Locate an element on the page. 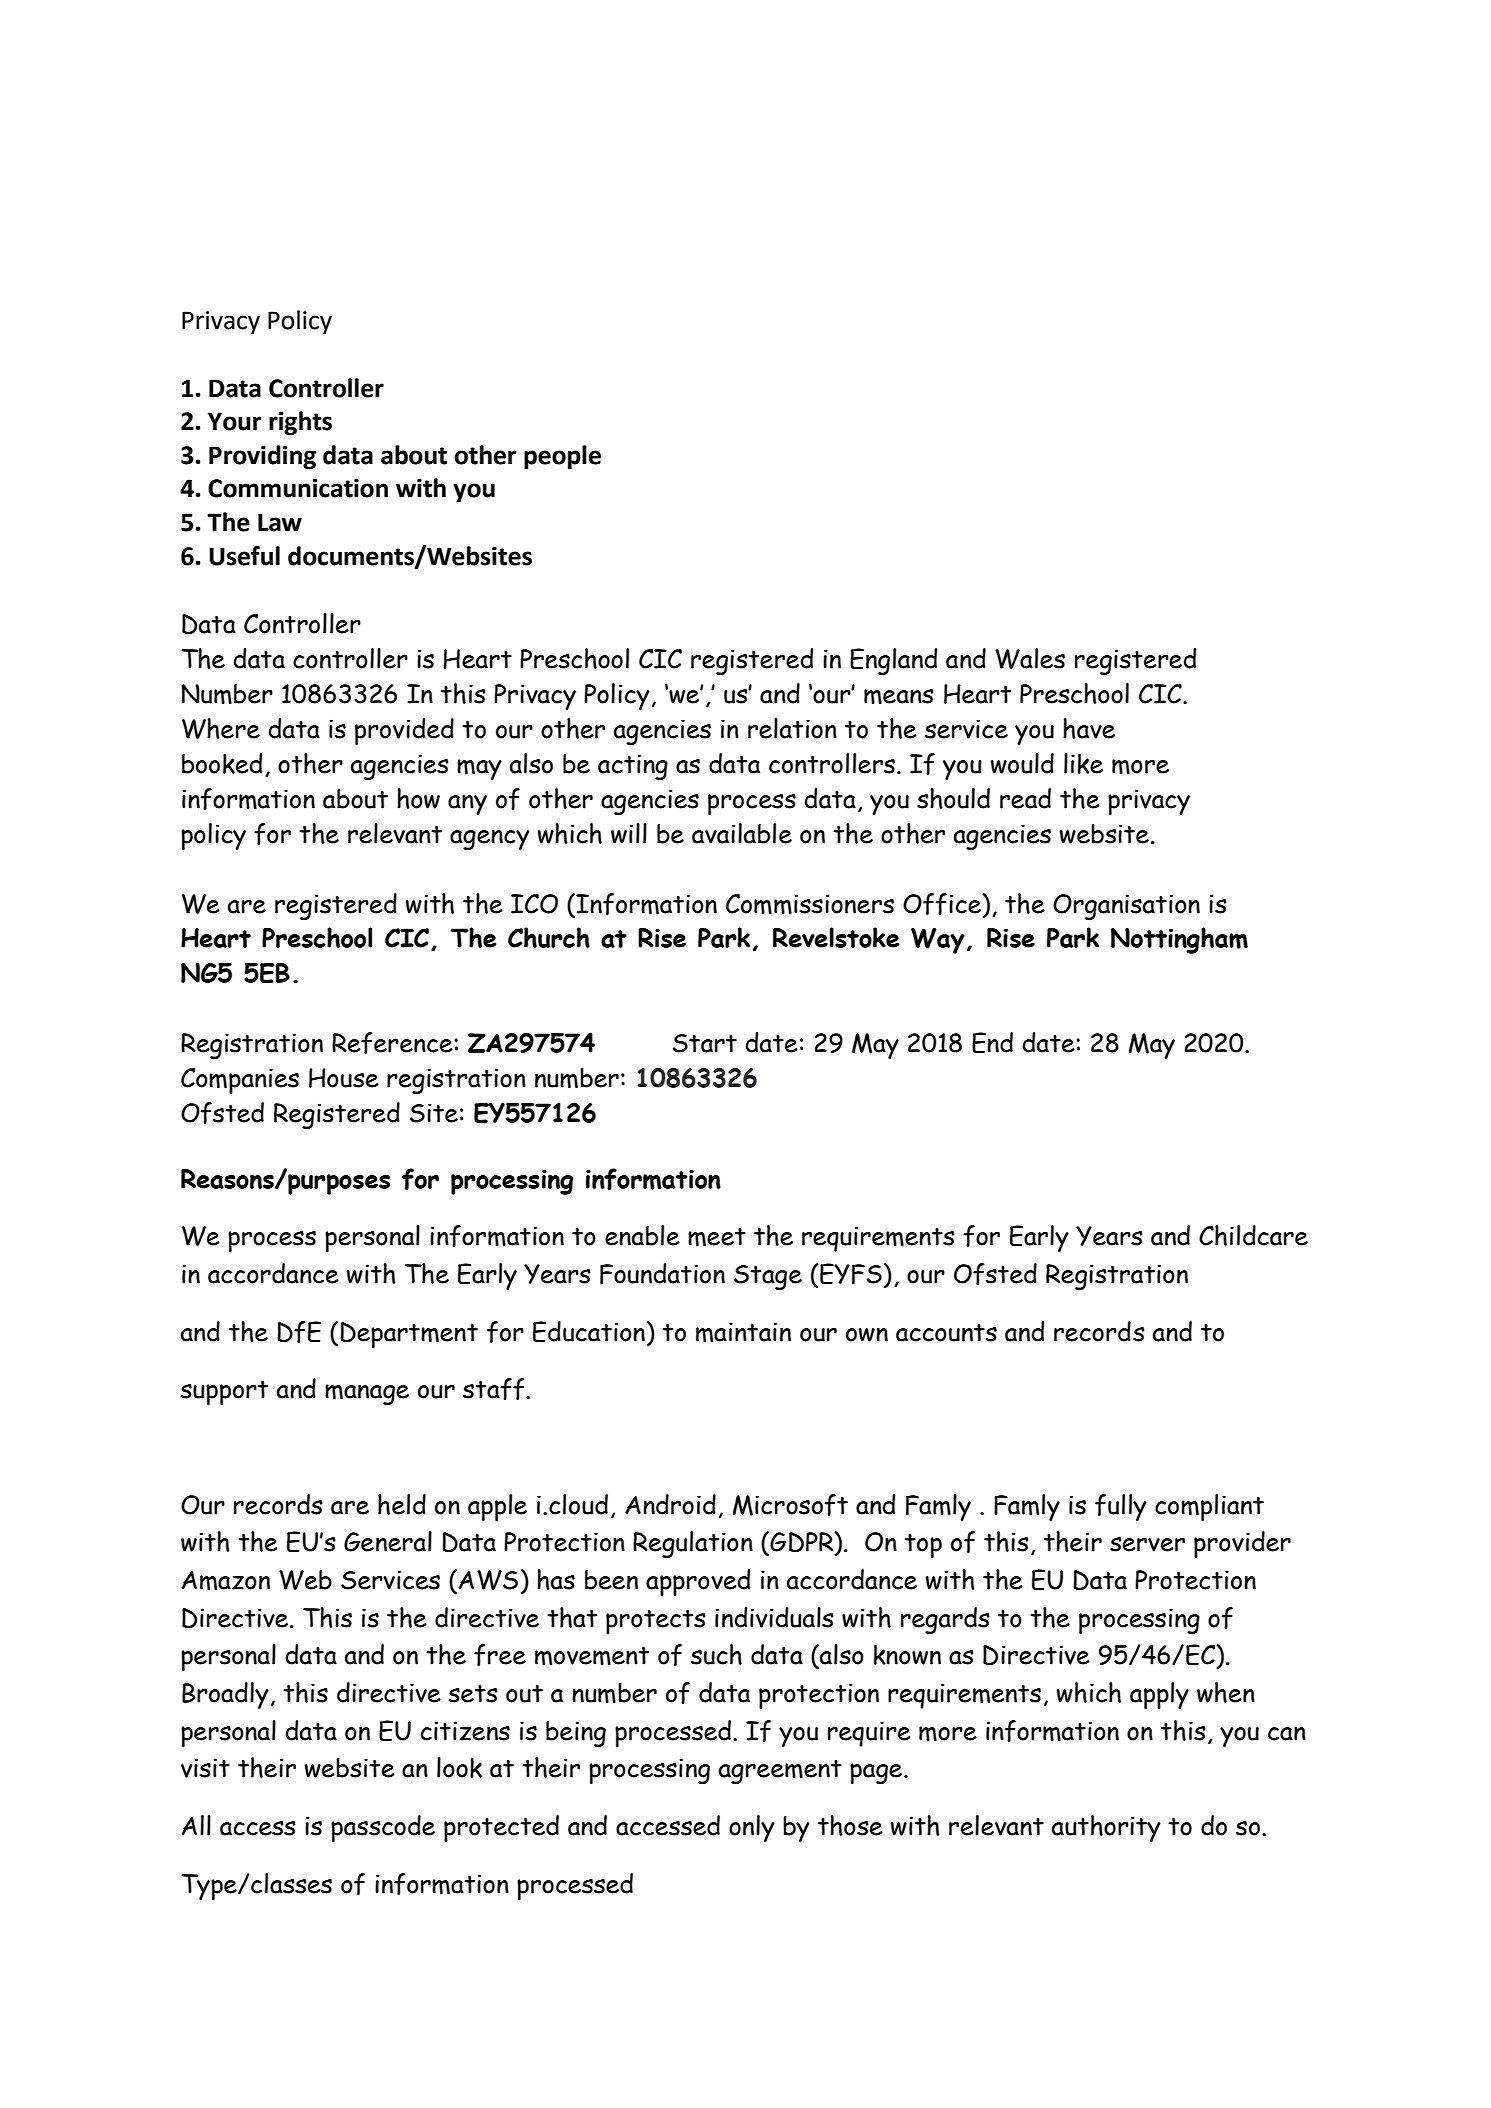 The height and width of the page is (2108, 1491). Microsoft is located at coordinates (790, 1505).
